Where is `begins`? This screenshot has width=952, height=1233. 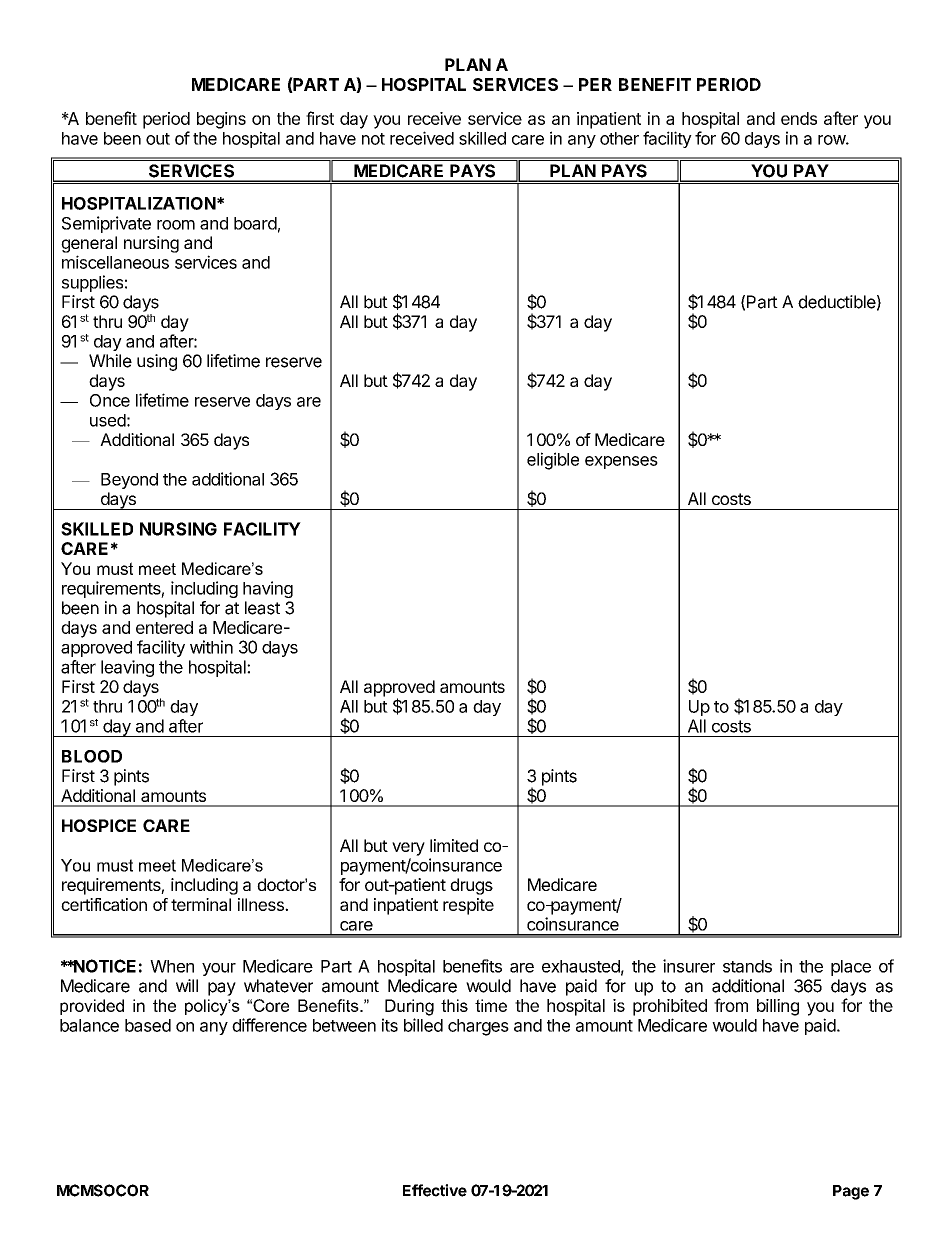 begins is located at coordinates (221, 120).
